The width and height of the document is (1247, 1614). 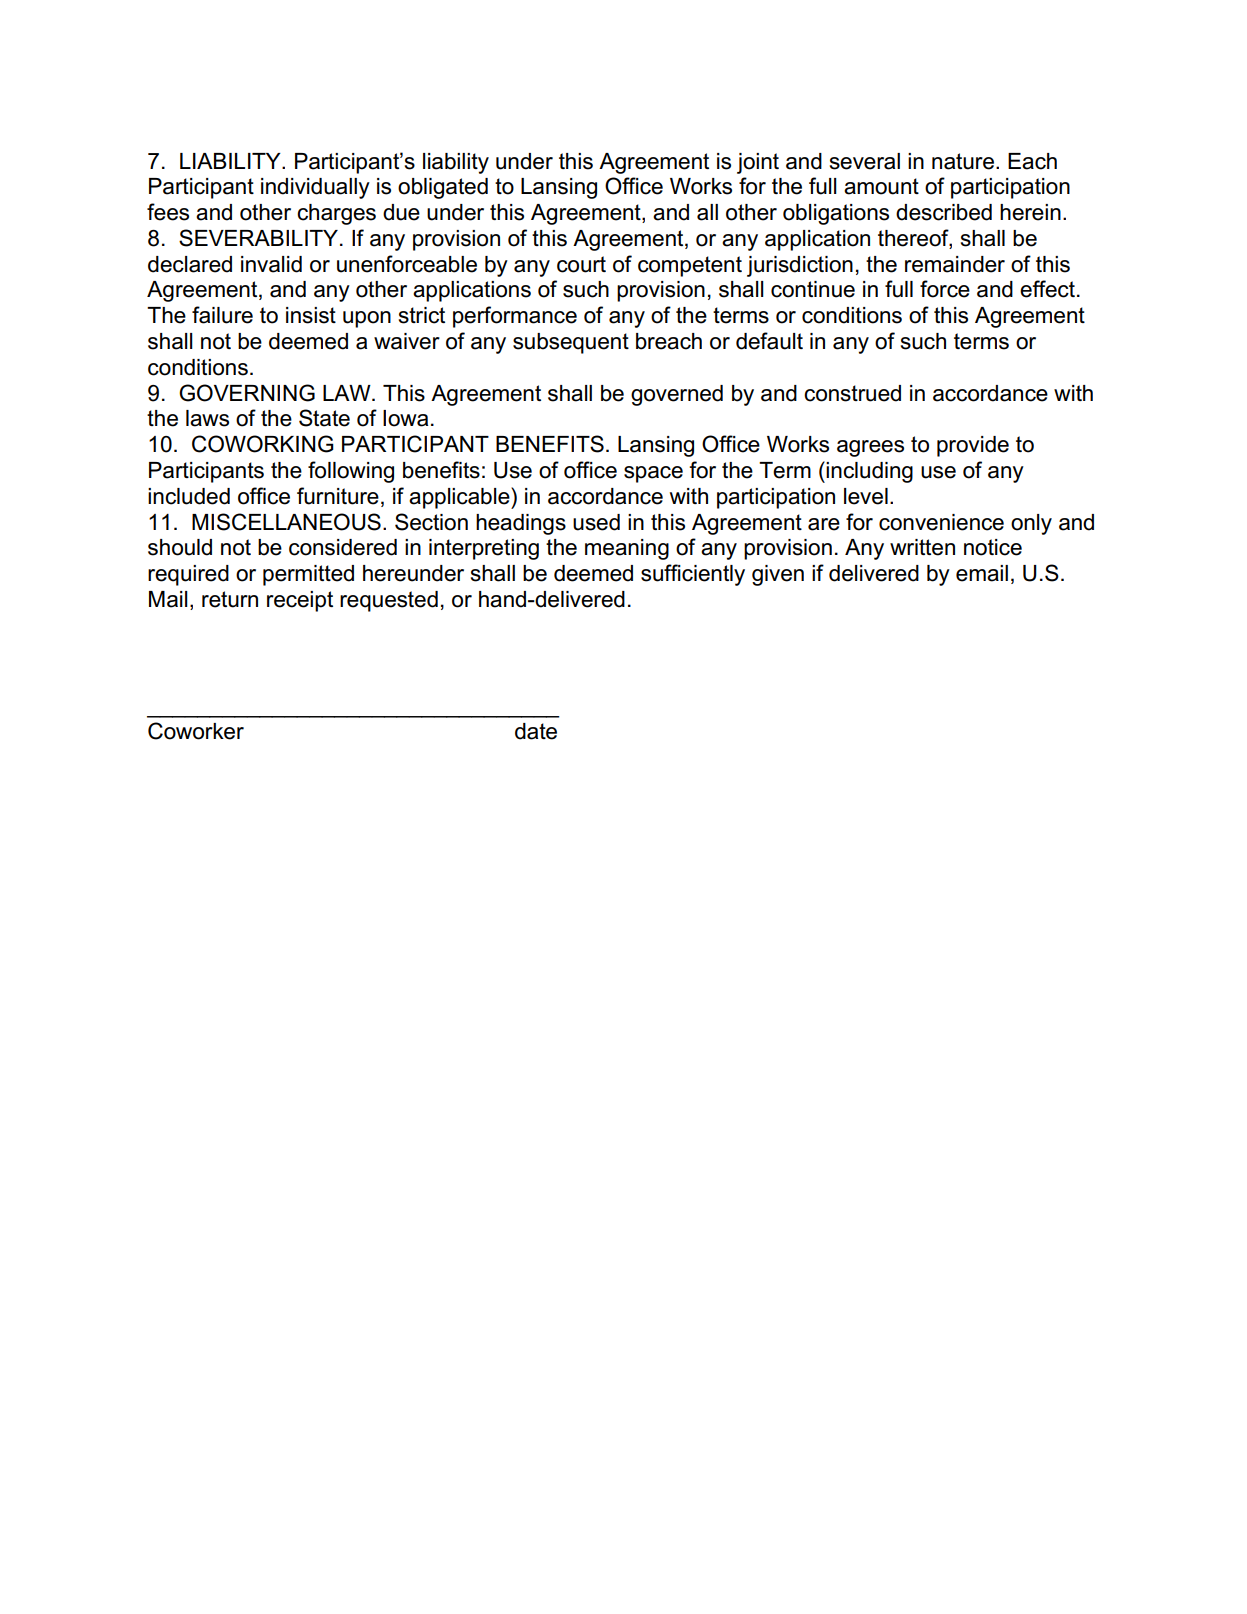 I want to click on joint, so click(x=758, y=163).
